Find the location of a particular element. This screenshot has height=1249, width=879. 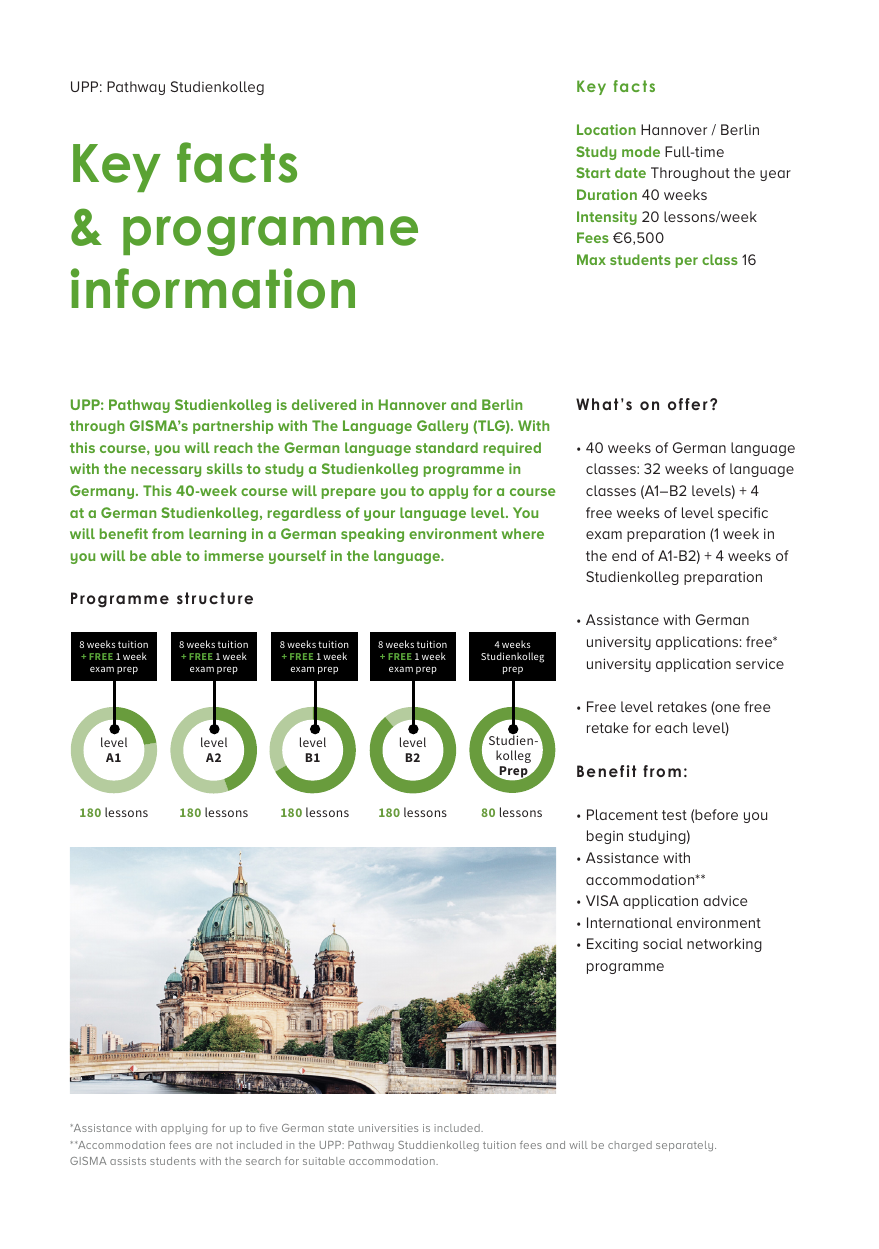

mode is located at coordinates (641, 151).
